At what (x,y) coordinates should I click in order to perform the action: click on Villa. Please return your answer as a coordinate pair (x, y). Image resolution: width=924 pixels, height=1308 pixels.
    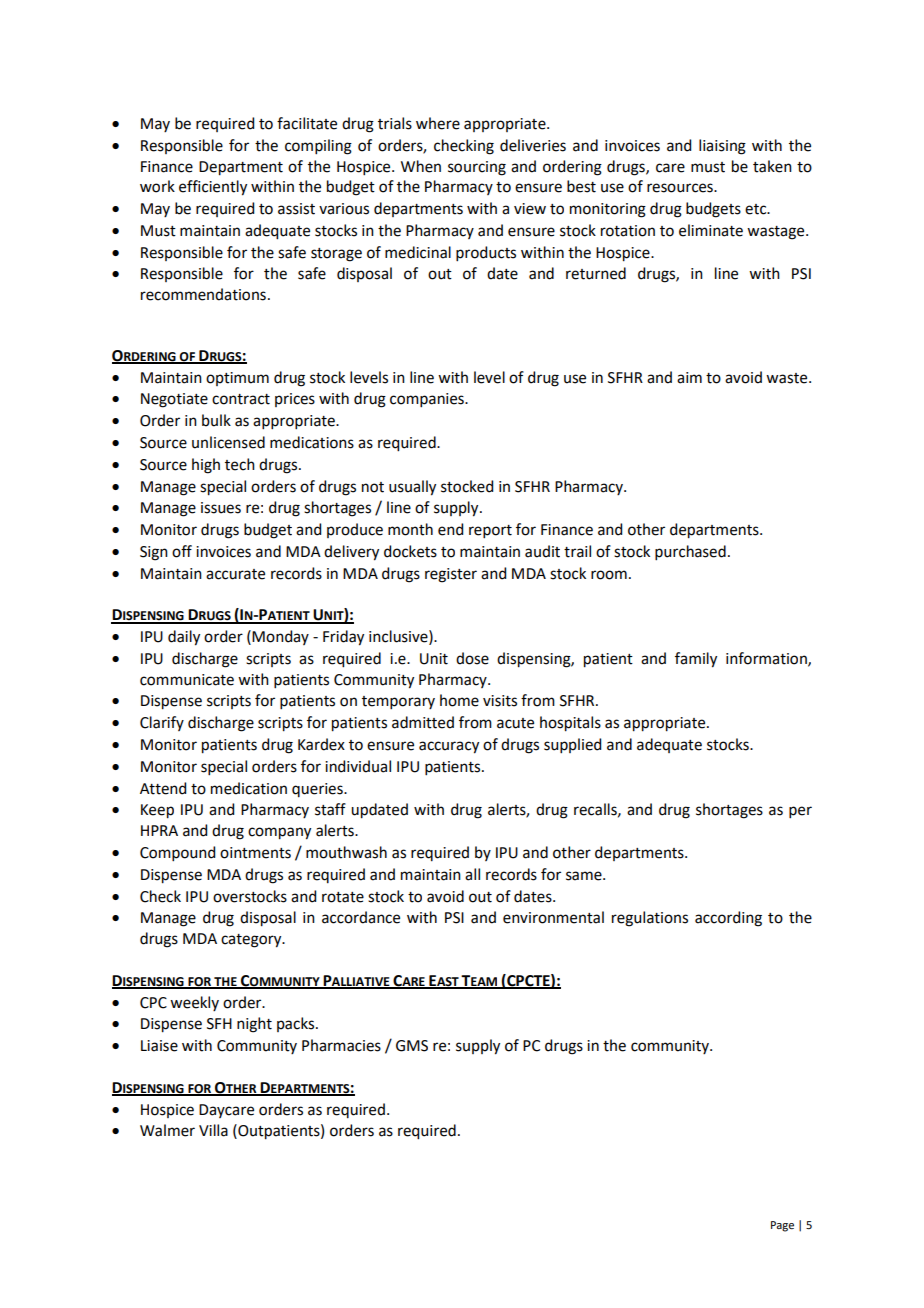
    Looking at the image, I should click on (213, 1130).
